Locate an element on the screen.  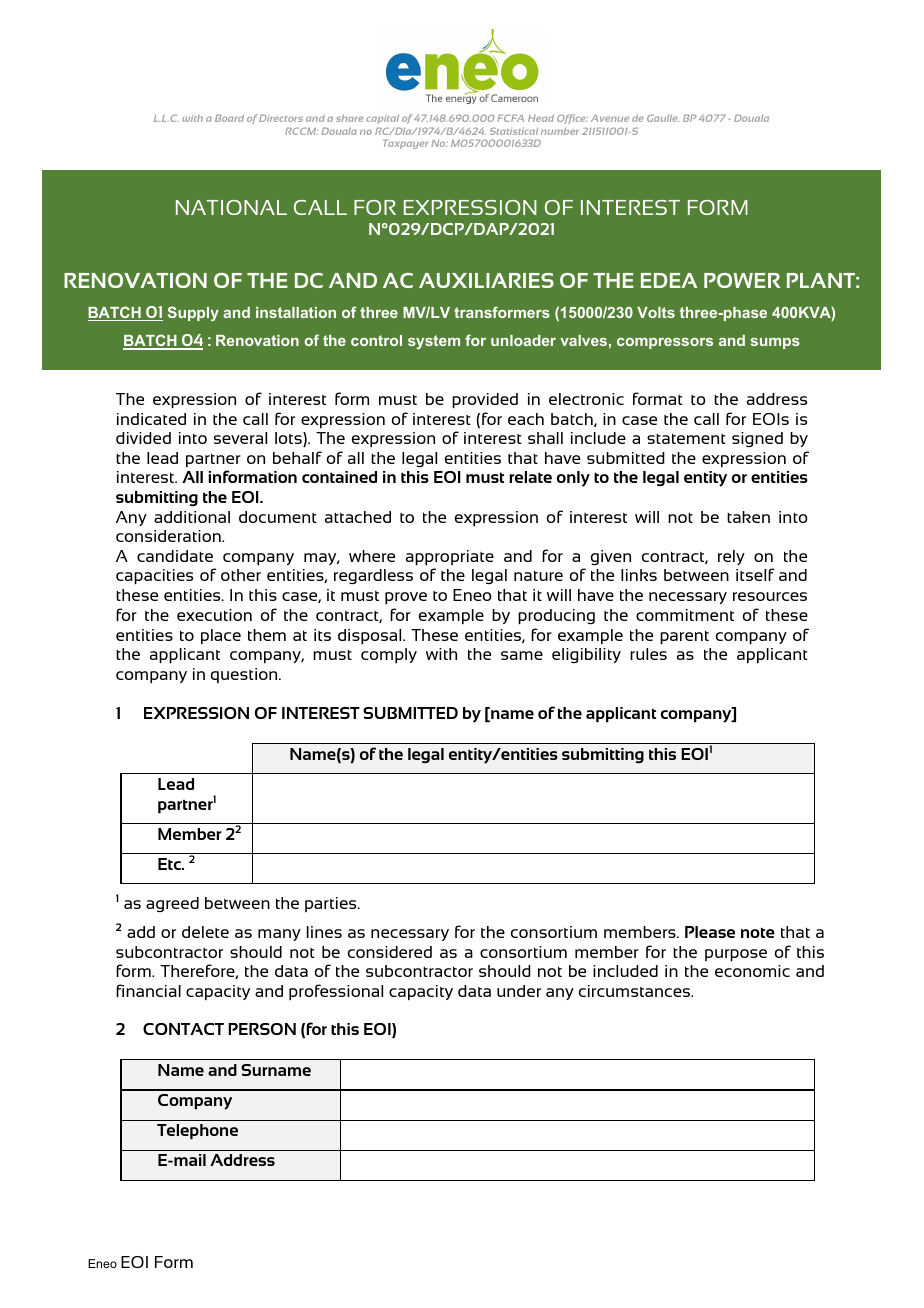
circumstances is located at coordinates (636, 991).
